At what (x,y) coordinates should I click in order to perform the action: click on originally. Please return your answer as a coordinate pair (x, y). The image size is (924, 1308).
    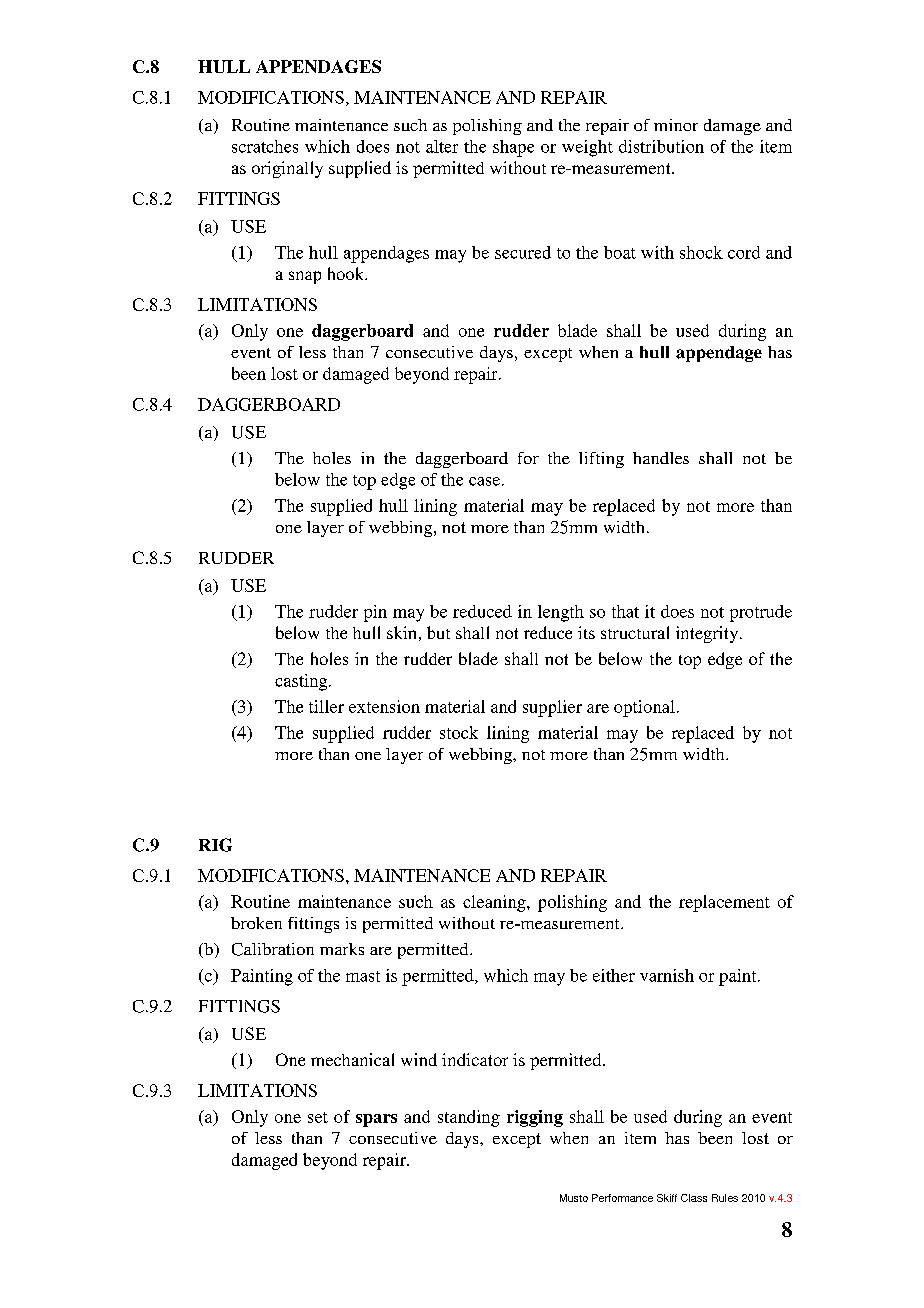
    Looking at the image, I should click on (287, 169).
